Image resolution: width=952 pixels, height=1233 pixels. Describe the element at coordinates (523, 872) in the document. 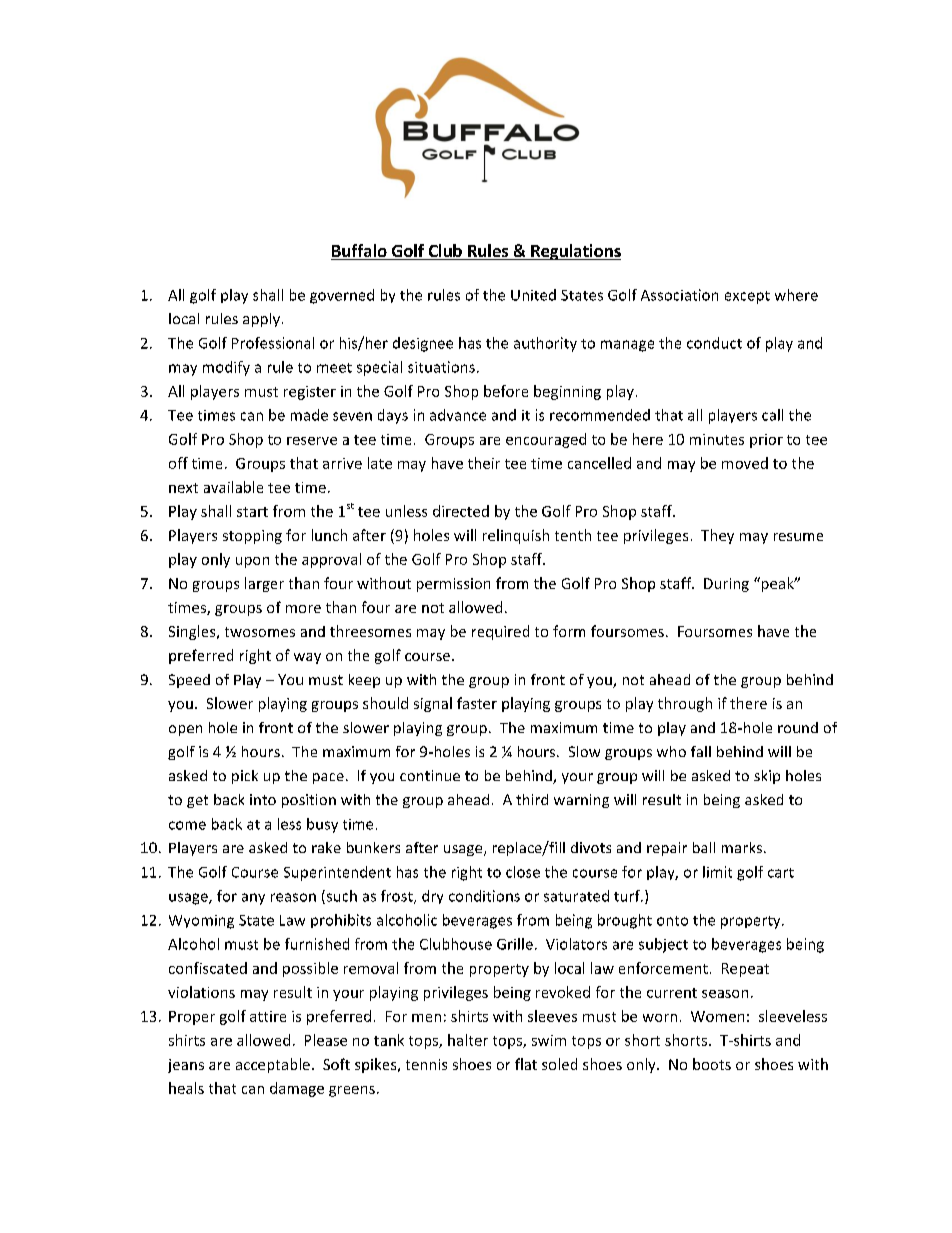

I see `close` at that location.
